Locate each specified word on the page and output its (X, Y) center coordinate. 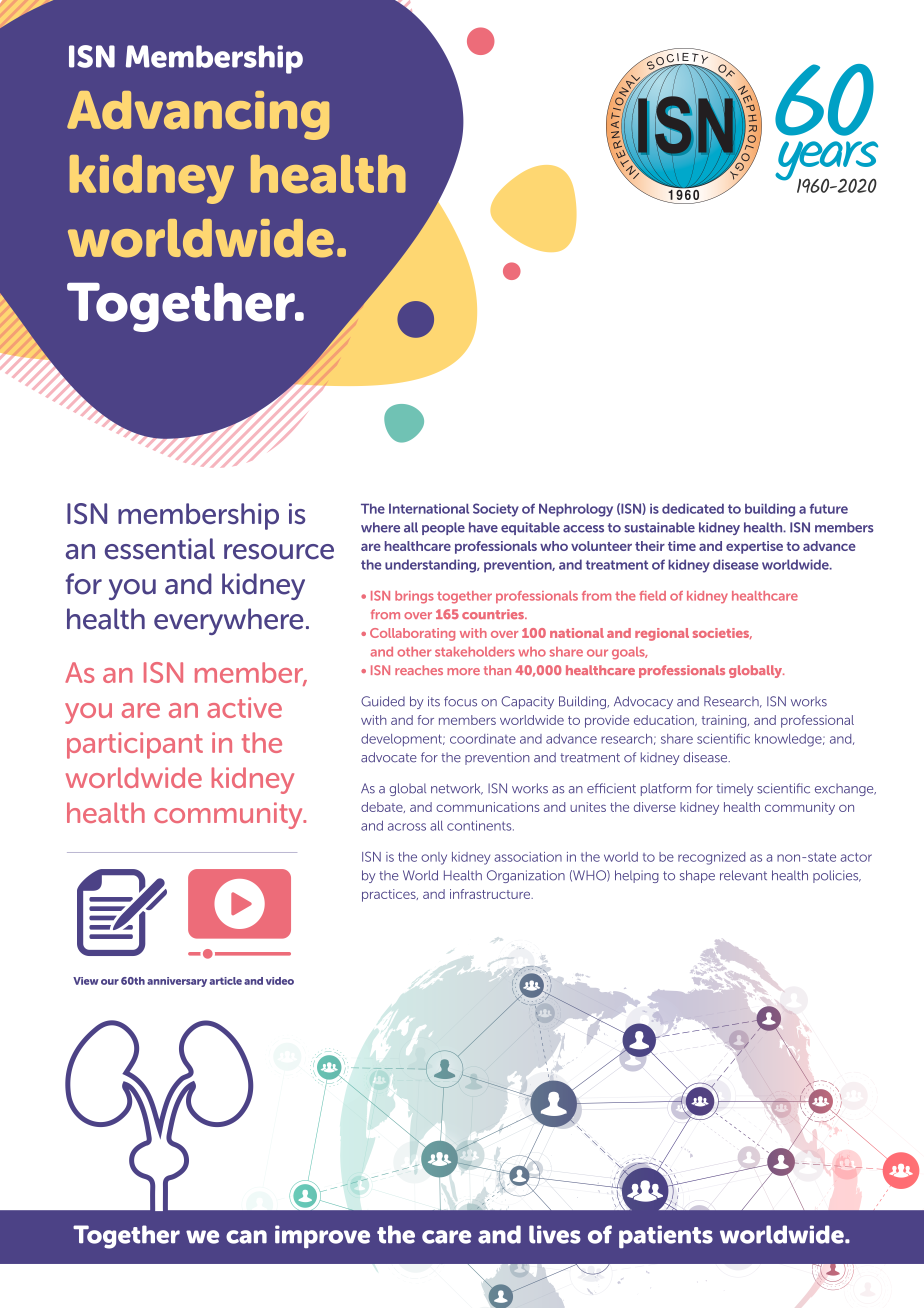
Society (496, 510)
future (829, 508)
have (483, 527)
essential (160, 549)
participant (135, 745)
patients (666, 1236)
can (246, 1237)
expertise (754, 547)
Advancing (198, 115)
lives (555, 1234)
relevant (743, 875)
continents (480, 825)
